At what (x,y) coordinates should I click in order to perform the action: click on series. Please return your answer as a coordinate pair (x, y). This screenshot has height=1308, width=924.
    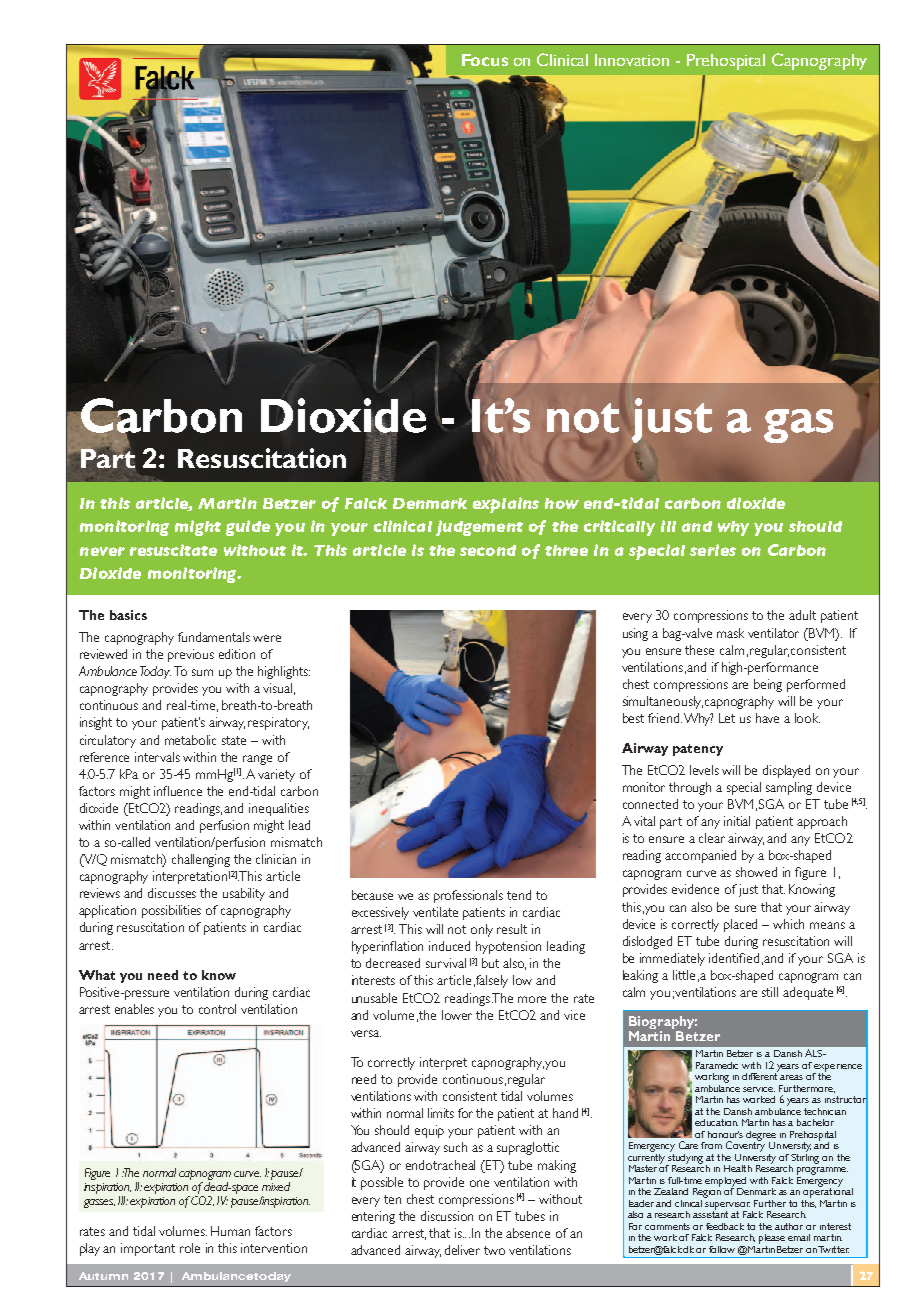
    Looking at the image, I should click on (713, 550).
